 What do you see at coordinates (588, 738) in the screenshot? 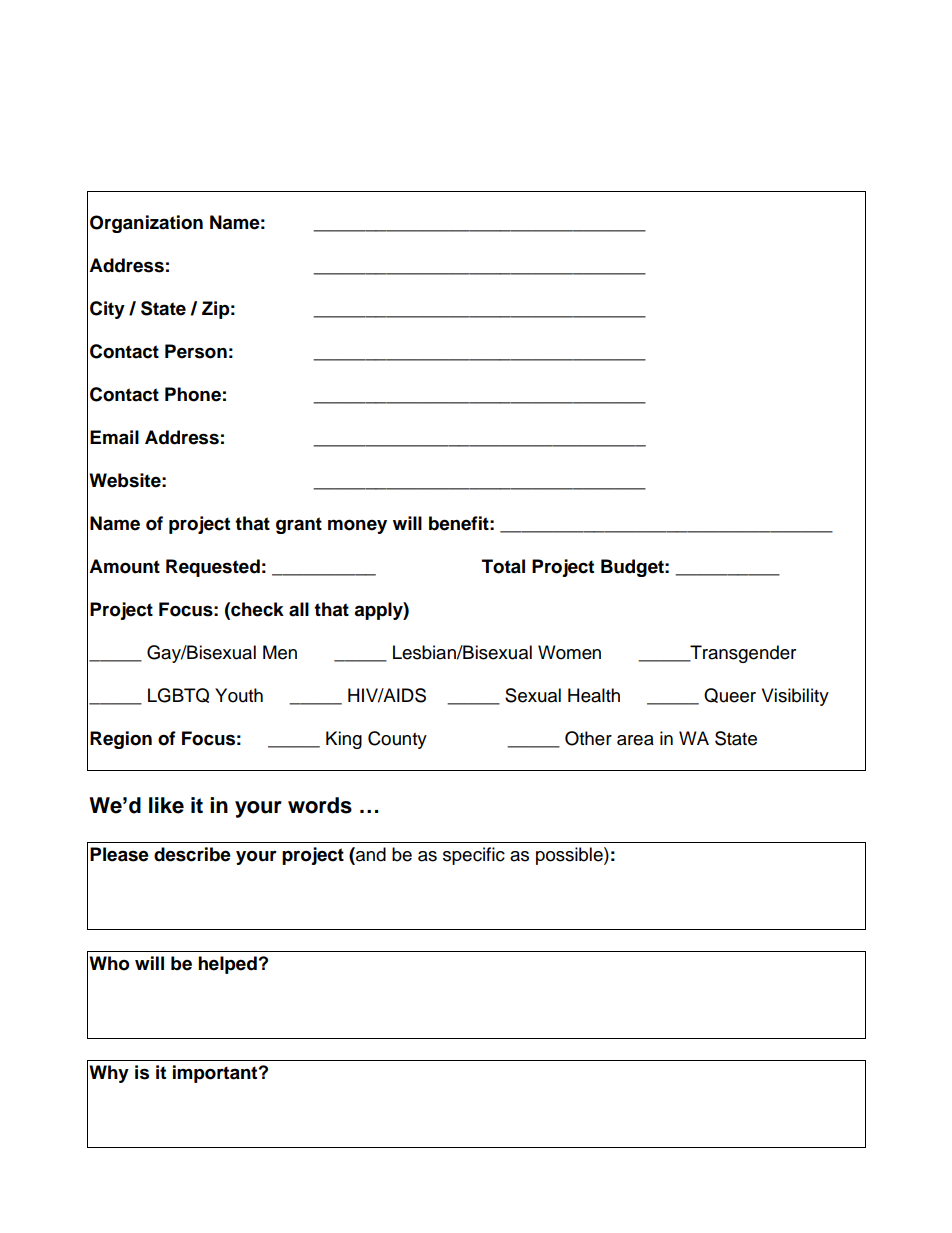
I see `Other` at bounding box center [588, 738].
